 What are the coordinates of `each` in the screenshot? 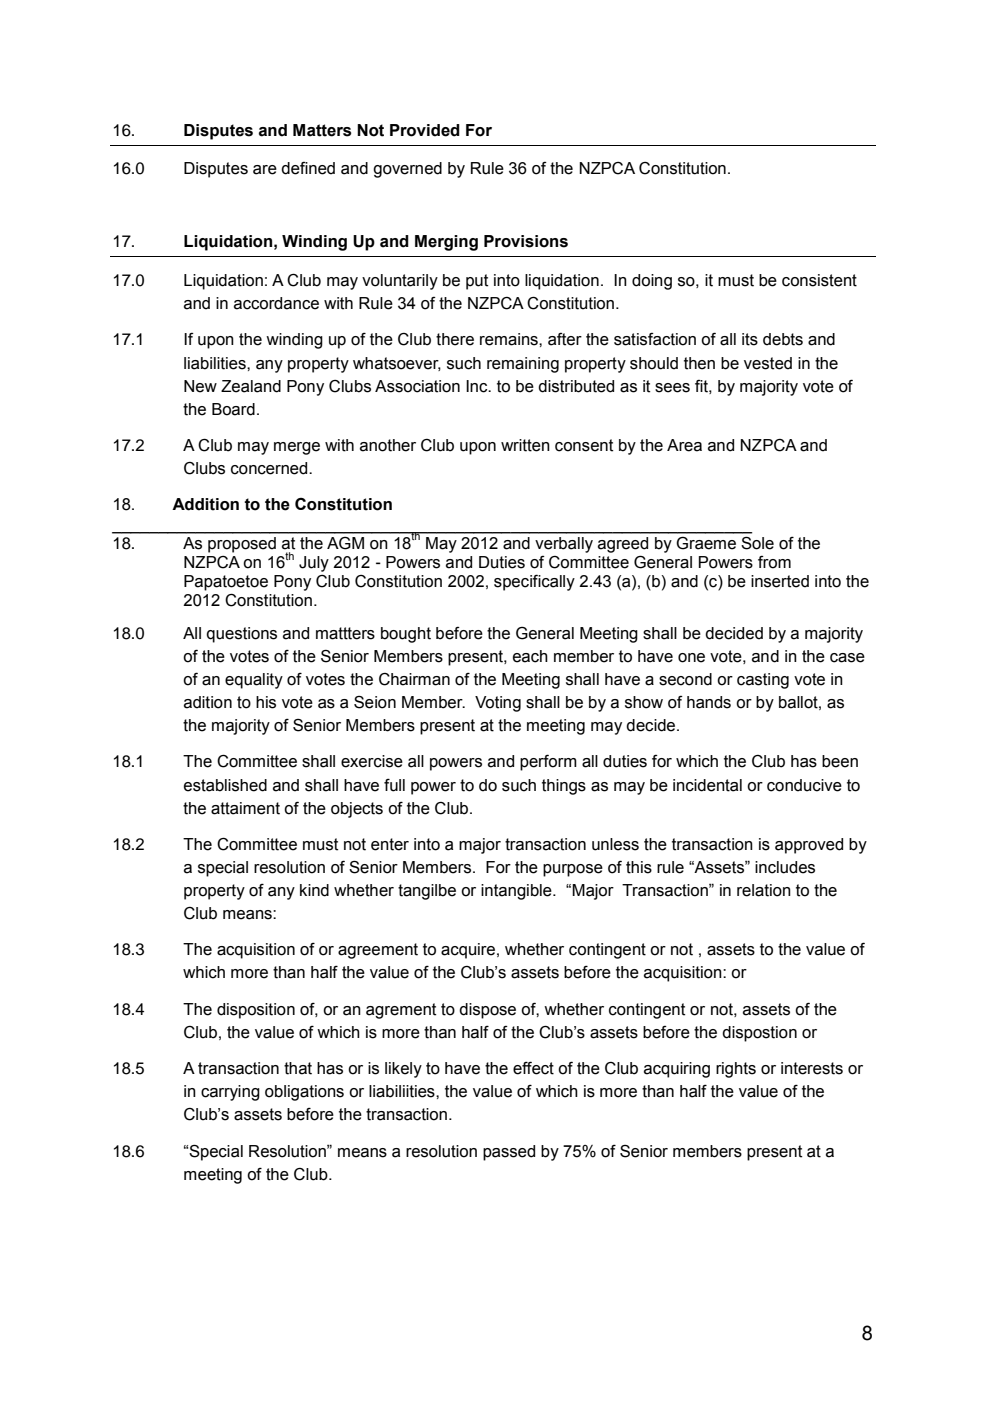 It's located at (530, 656).
